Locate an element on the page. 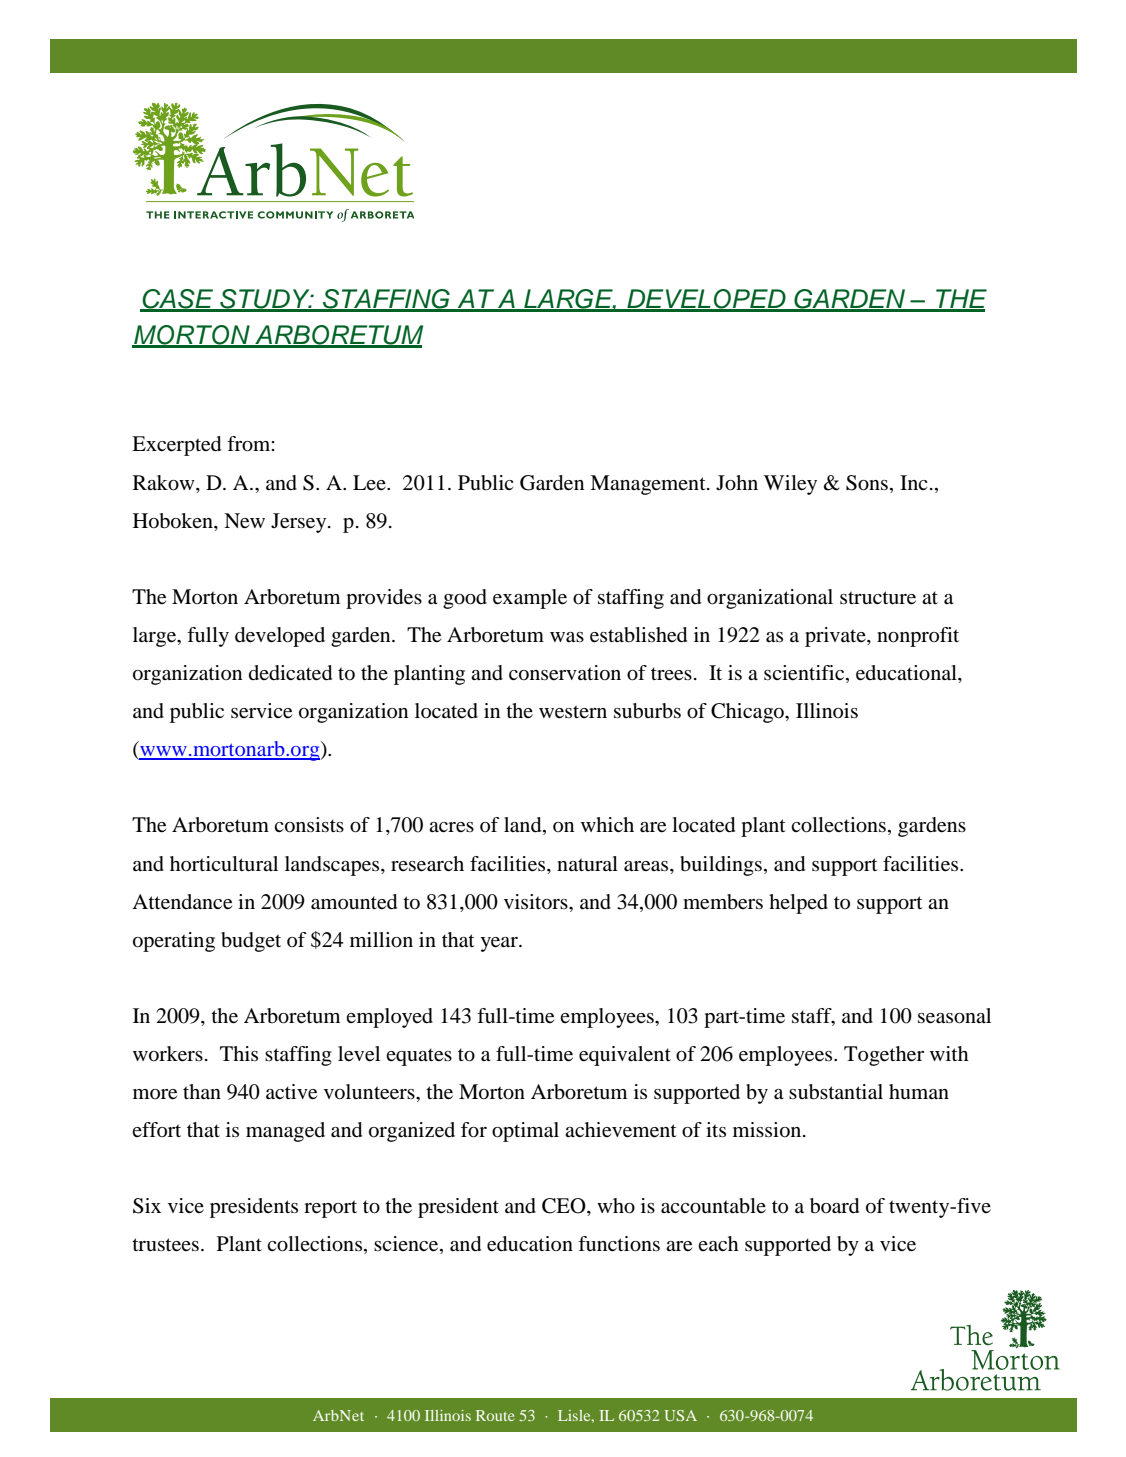 This document has height=1457, width=1126. helped is located at coordinates (798, 904).
